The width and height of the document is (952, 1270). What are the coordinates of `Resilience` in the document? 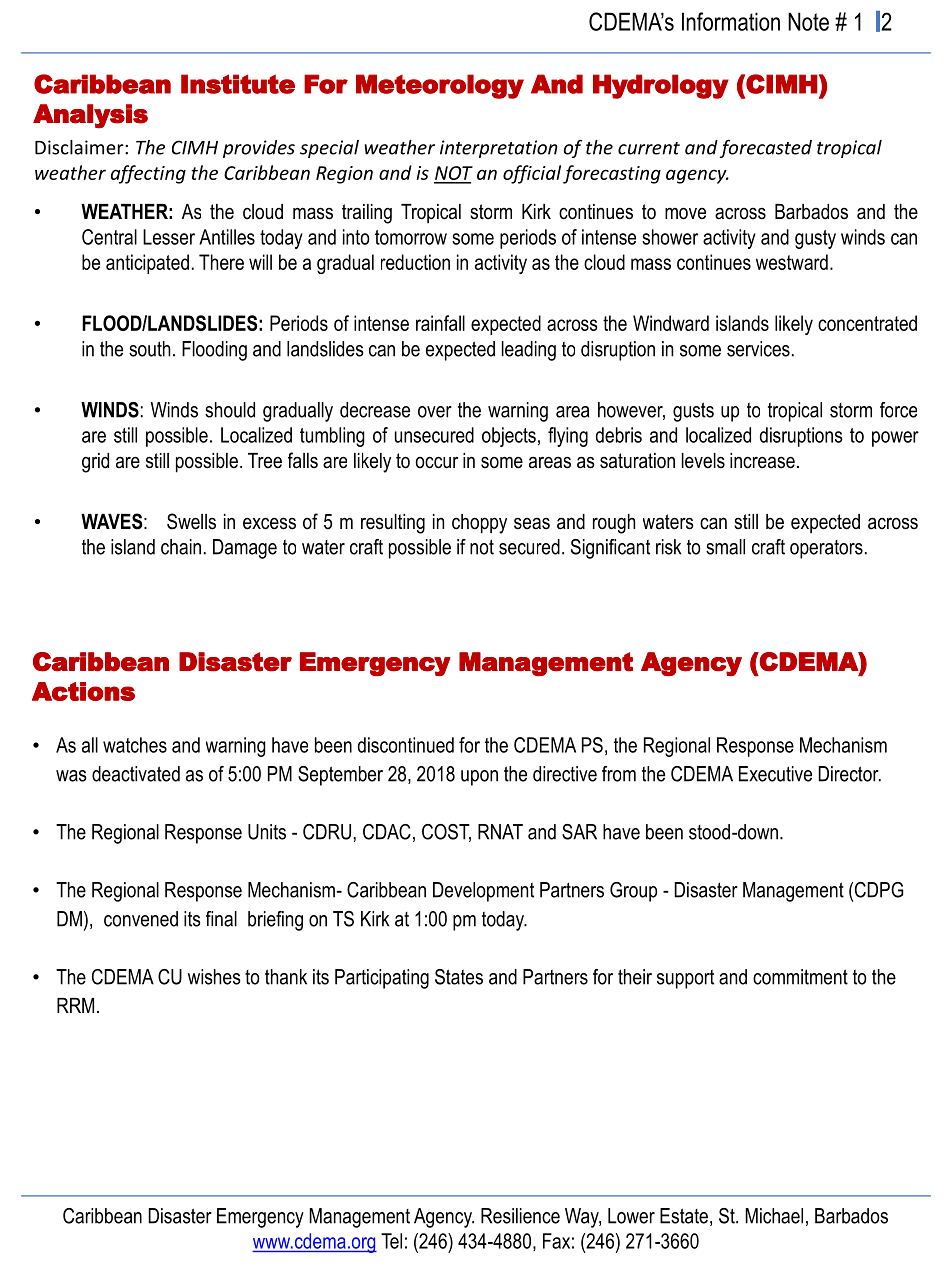 It's located at (520, 1216).
